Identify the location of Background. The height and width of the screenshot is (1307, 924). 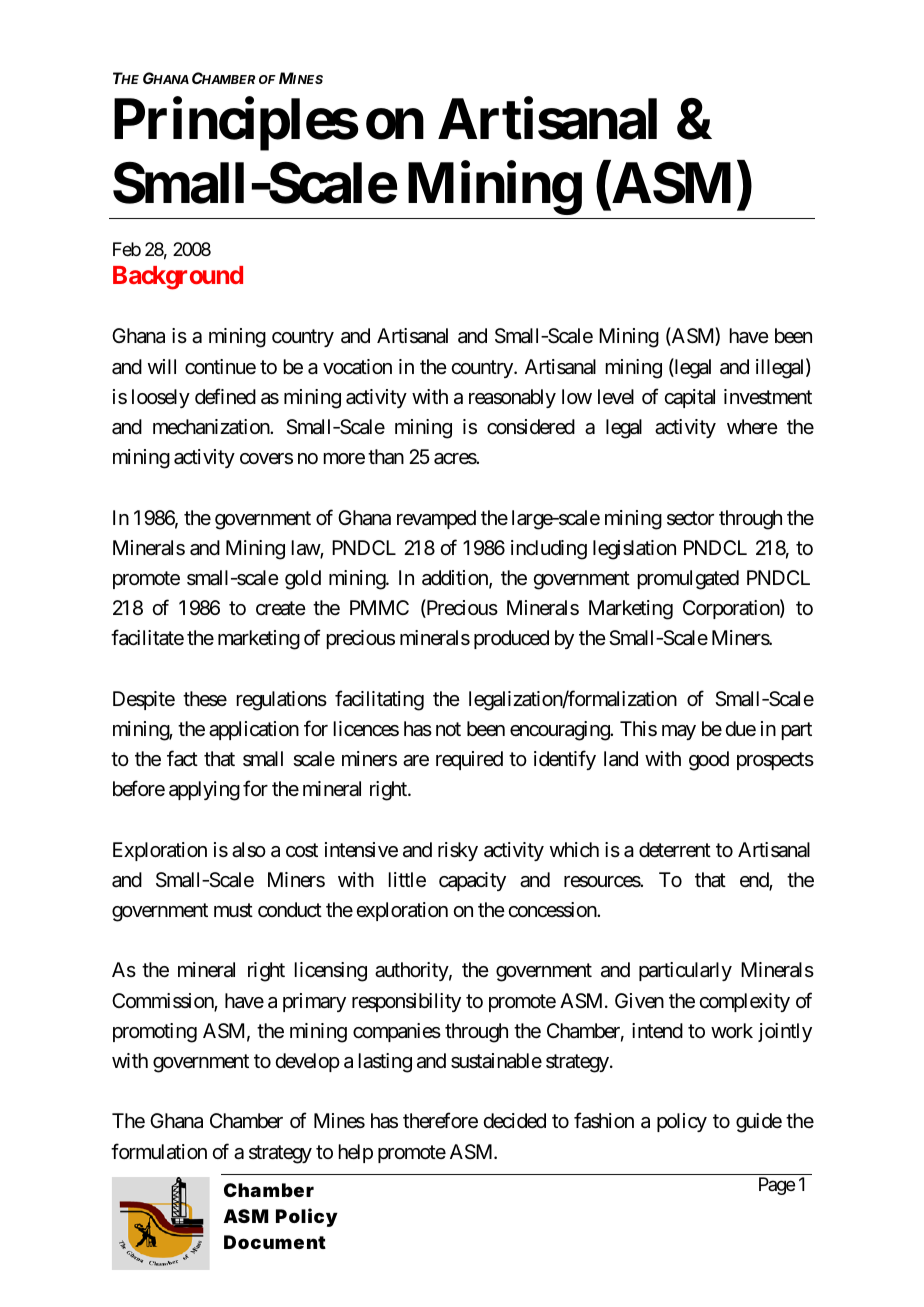
(178, 278).
